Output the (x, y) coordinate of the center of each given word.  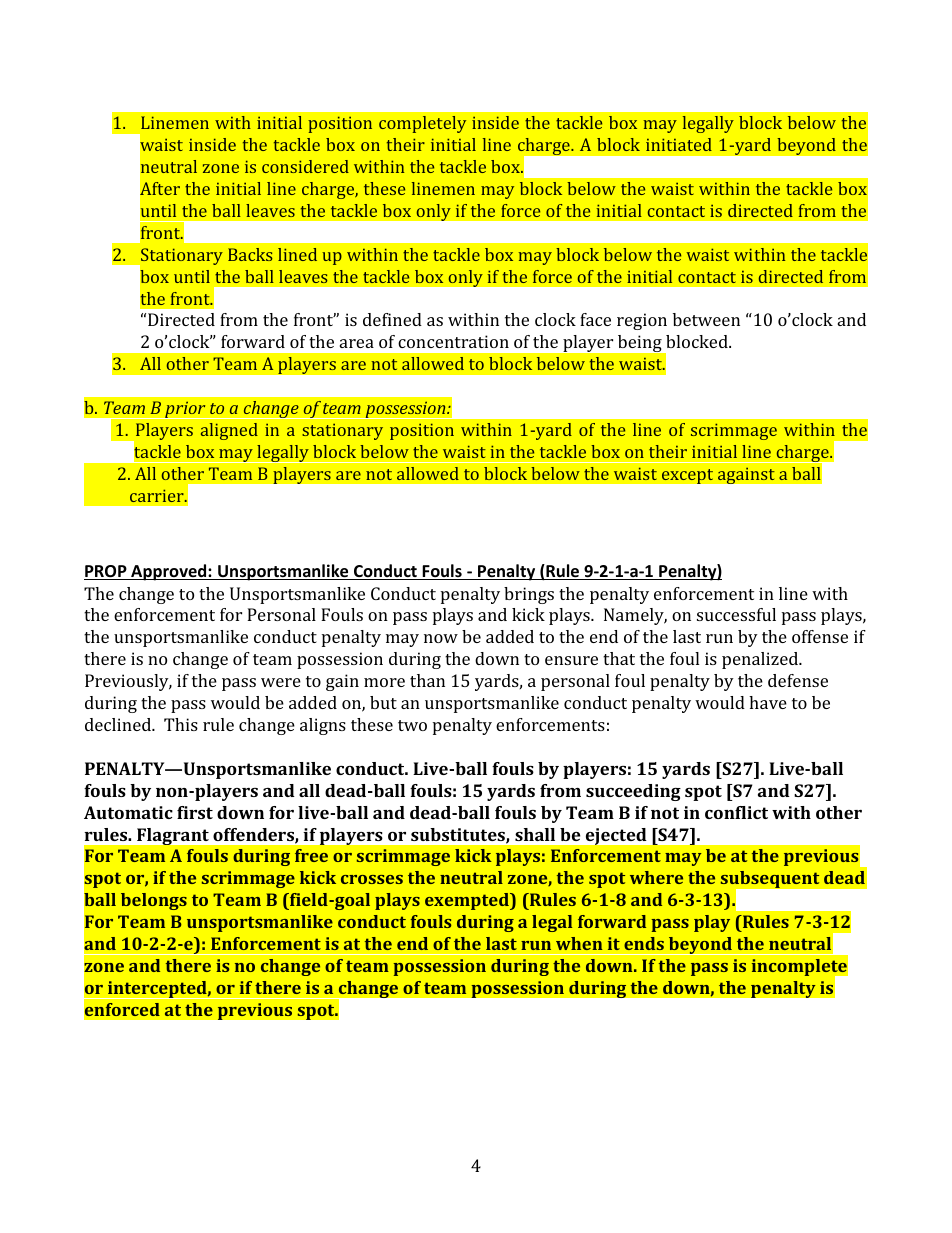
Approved (169, 572)
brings (529, 595)
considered (305, 166)
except (687, 476)
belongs (154, 901)
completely (422, 124)
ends (644, 943)
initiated (679, 144)
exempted (468, 901)
